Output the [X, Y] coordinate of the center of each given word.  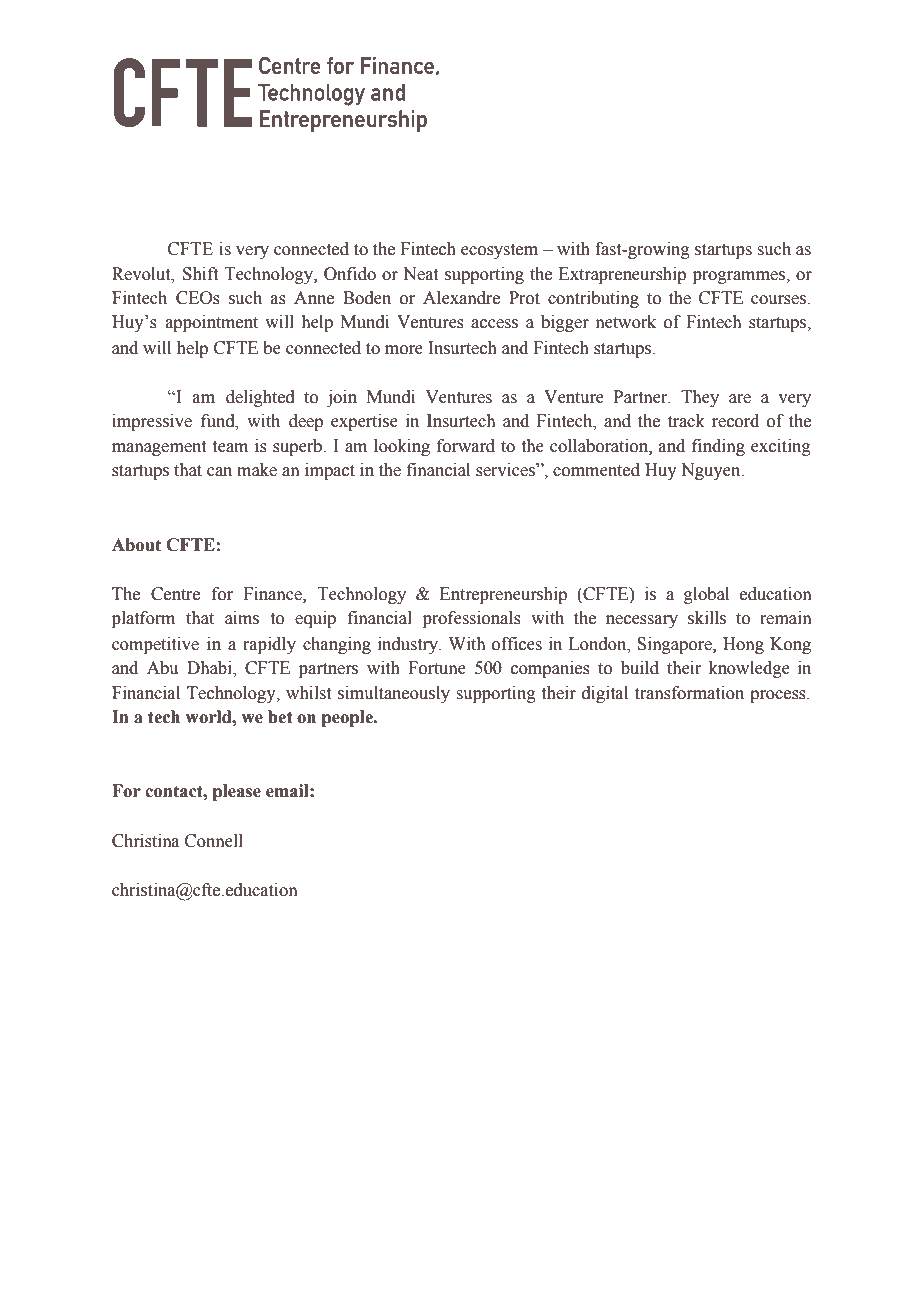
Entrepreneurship [503, 595]
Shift [200, 274]
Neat [420, 274]
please [237, 792]
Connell [214, 841]
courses [780, 300]
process [779, 696]
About [136, 545]
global [706, 595]
